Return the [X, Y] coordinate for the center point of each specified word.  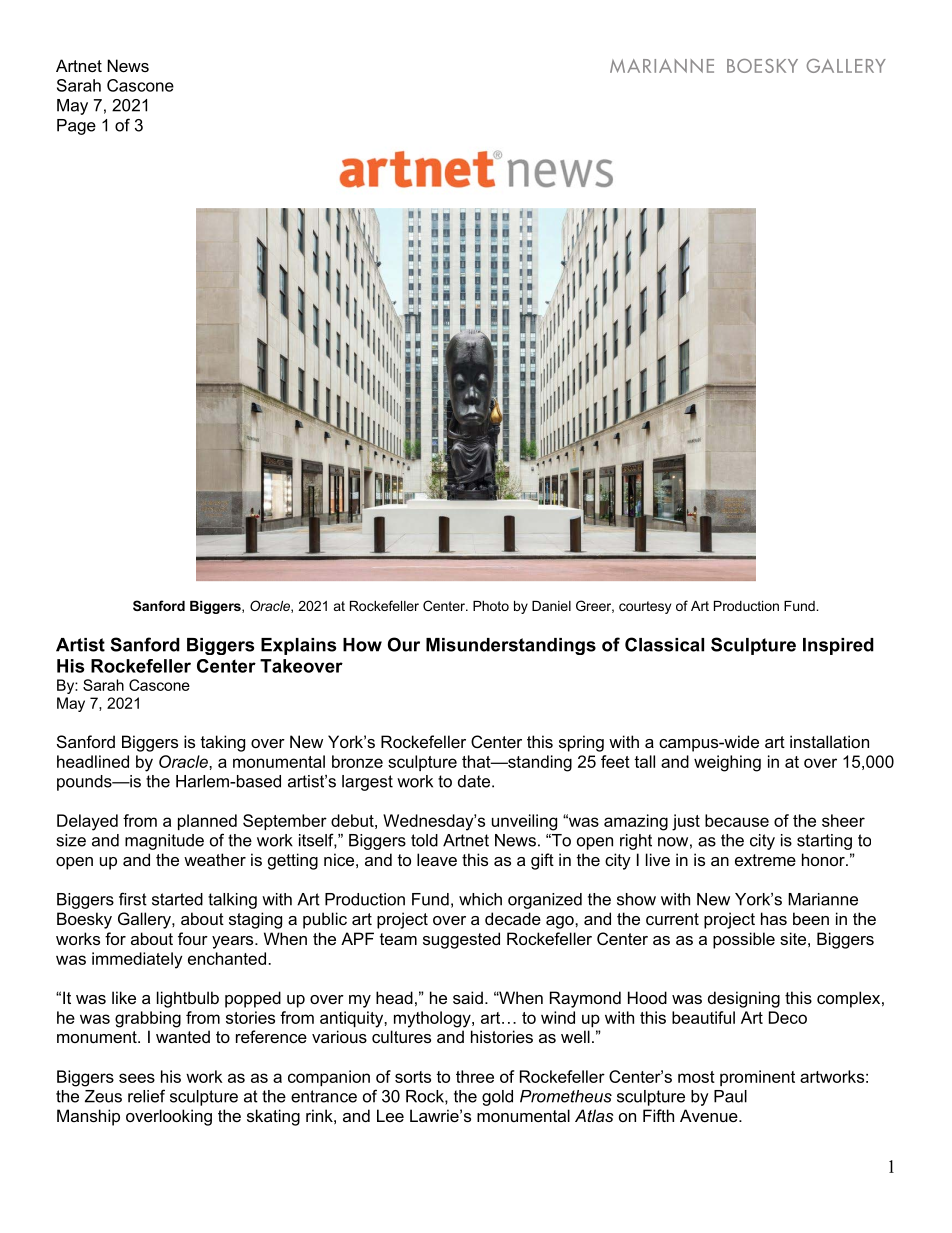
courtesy [645, 607]
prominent [757, 1078]
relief [146, 1096]
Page [76, 127]
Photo [491, 606]
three [475, 1076]
